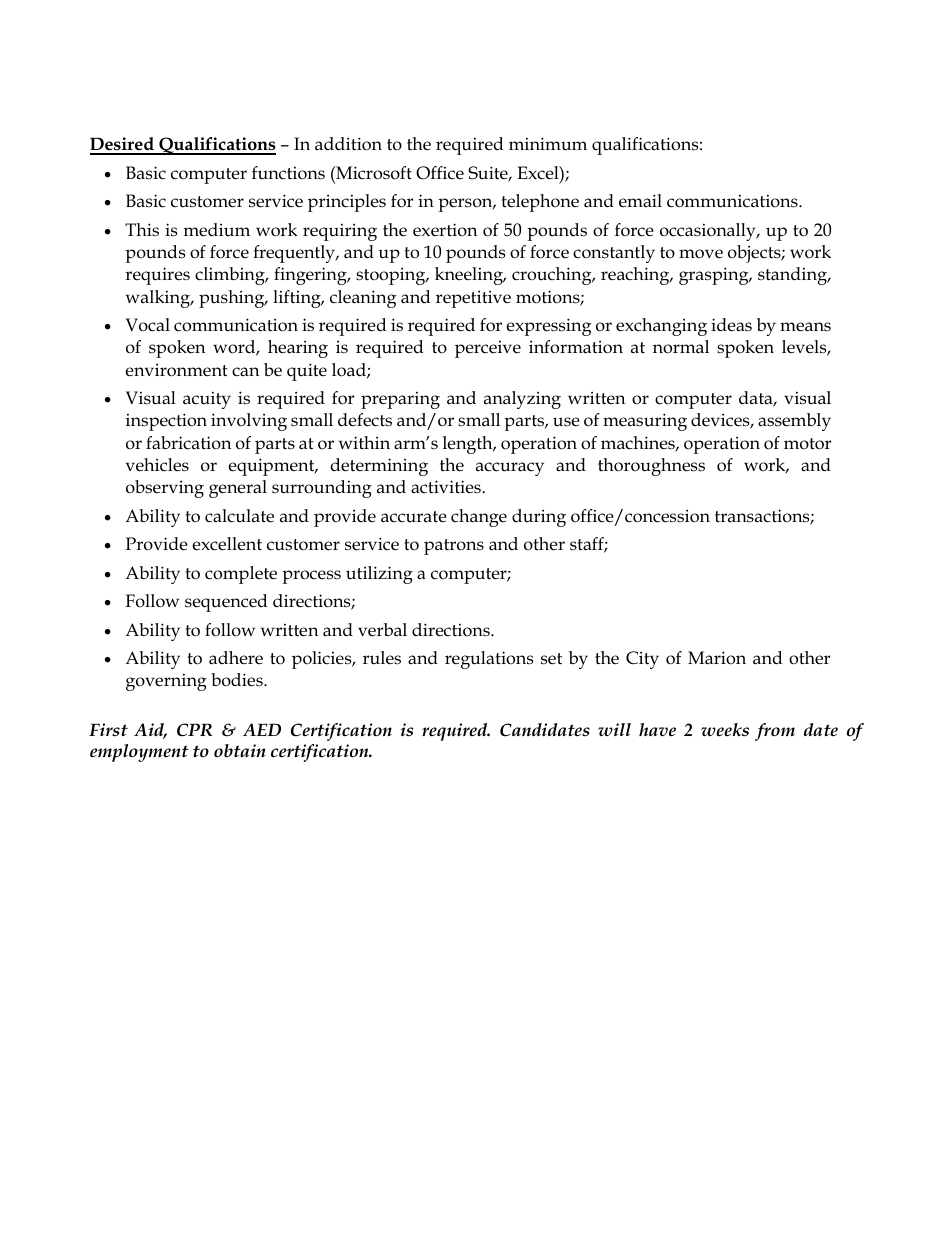 The width and height of the screenshot is (952, 1233). I want to click on Microsoft, so click(373, 173).
